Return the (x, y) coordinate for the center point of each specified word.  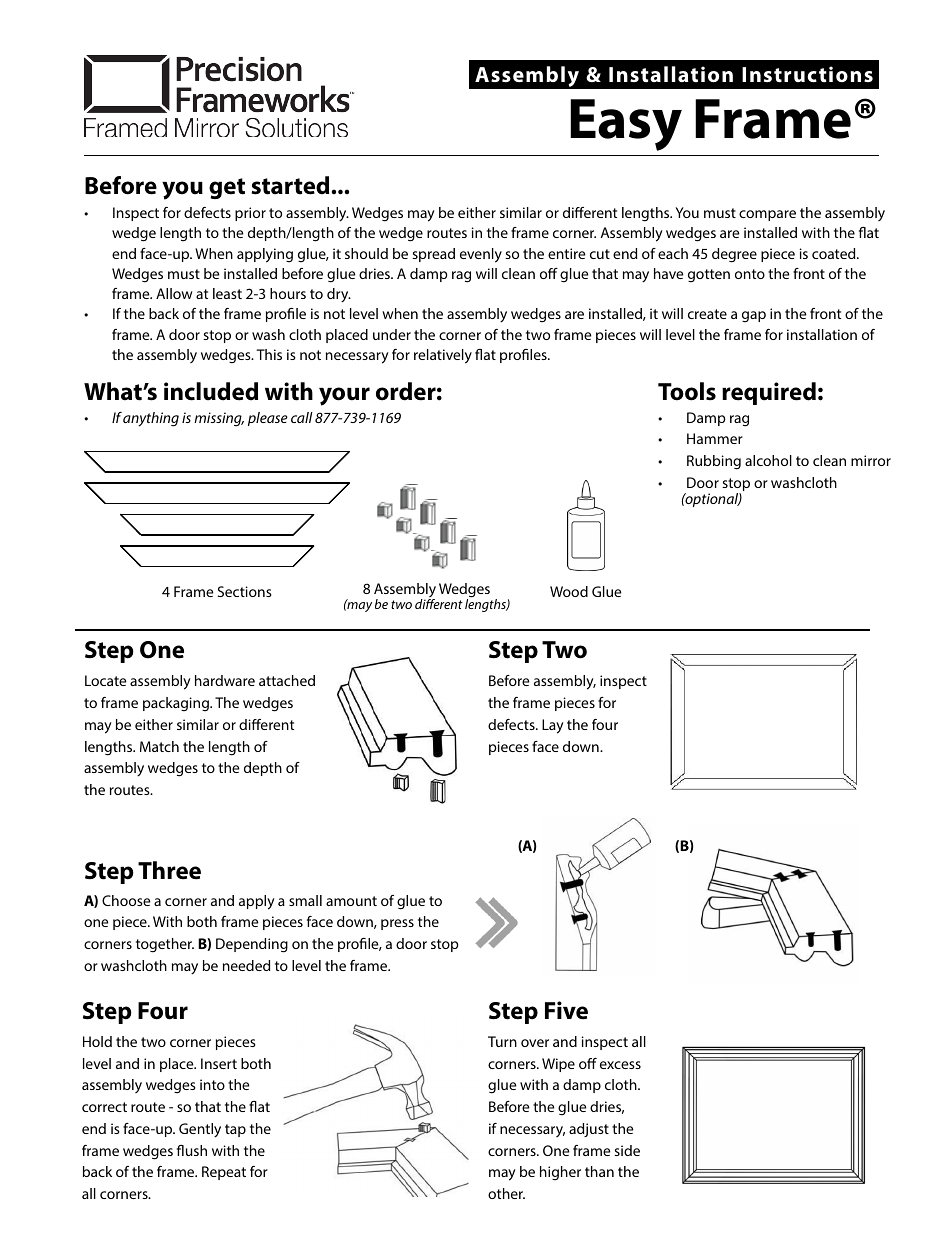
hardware (225, 680)
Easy (626, 125)
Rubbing (714, 462)
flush (192, 1150)
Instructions (807, 74)
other (506, 1193)
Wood (569, 591)
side (627, 1150)
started (290, 185)
